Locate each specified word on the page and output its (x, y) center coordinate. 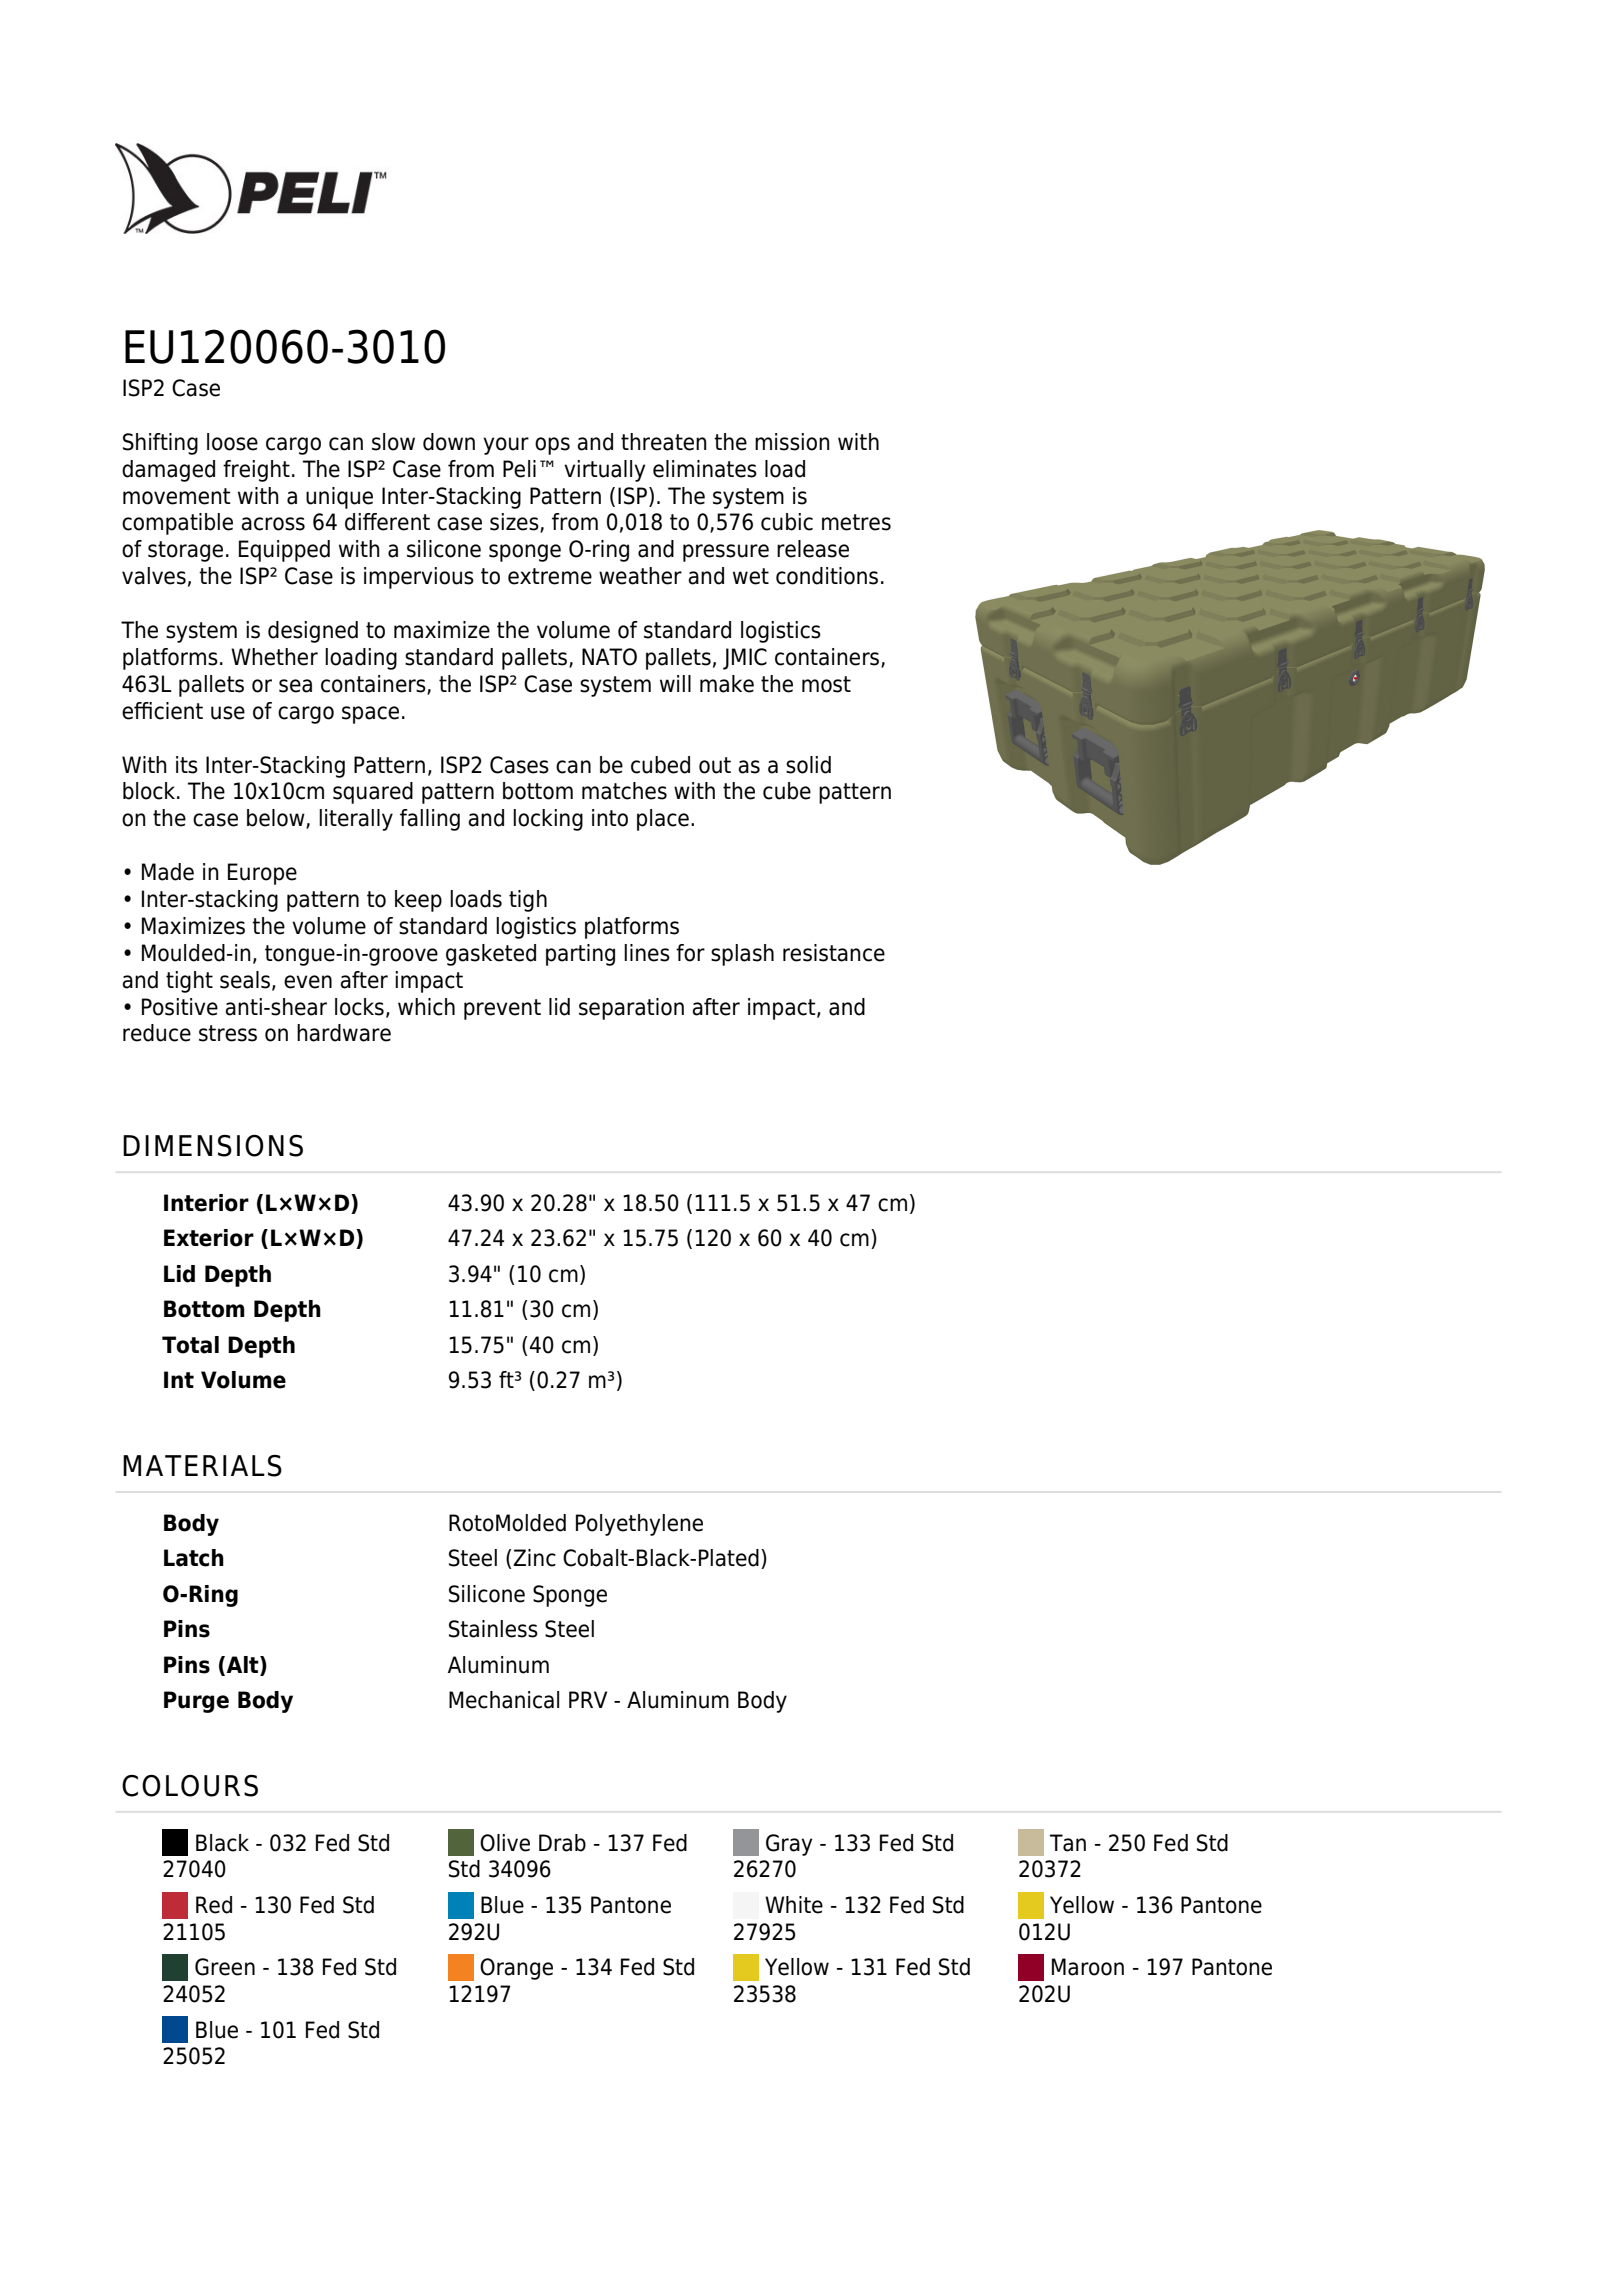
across (273, 524)
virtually (605, 471)
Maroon (1088, 1967)
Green (225, 1967)
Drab (562, 1843)
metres (856, 522)
